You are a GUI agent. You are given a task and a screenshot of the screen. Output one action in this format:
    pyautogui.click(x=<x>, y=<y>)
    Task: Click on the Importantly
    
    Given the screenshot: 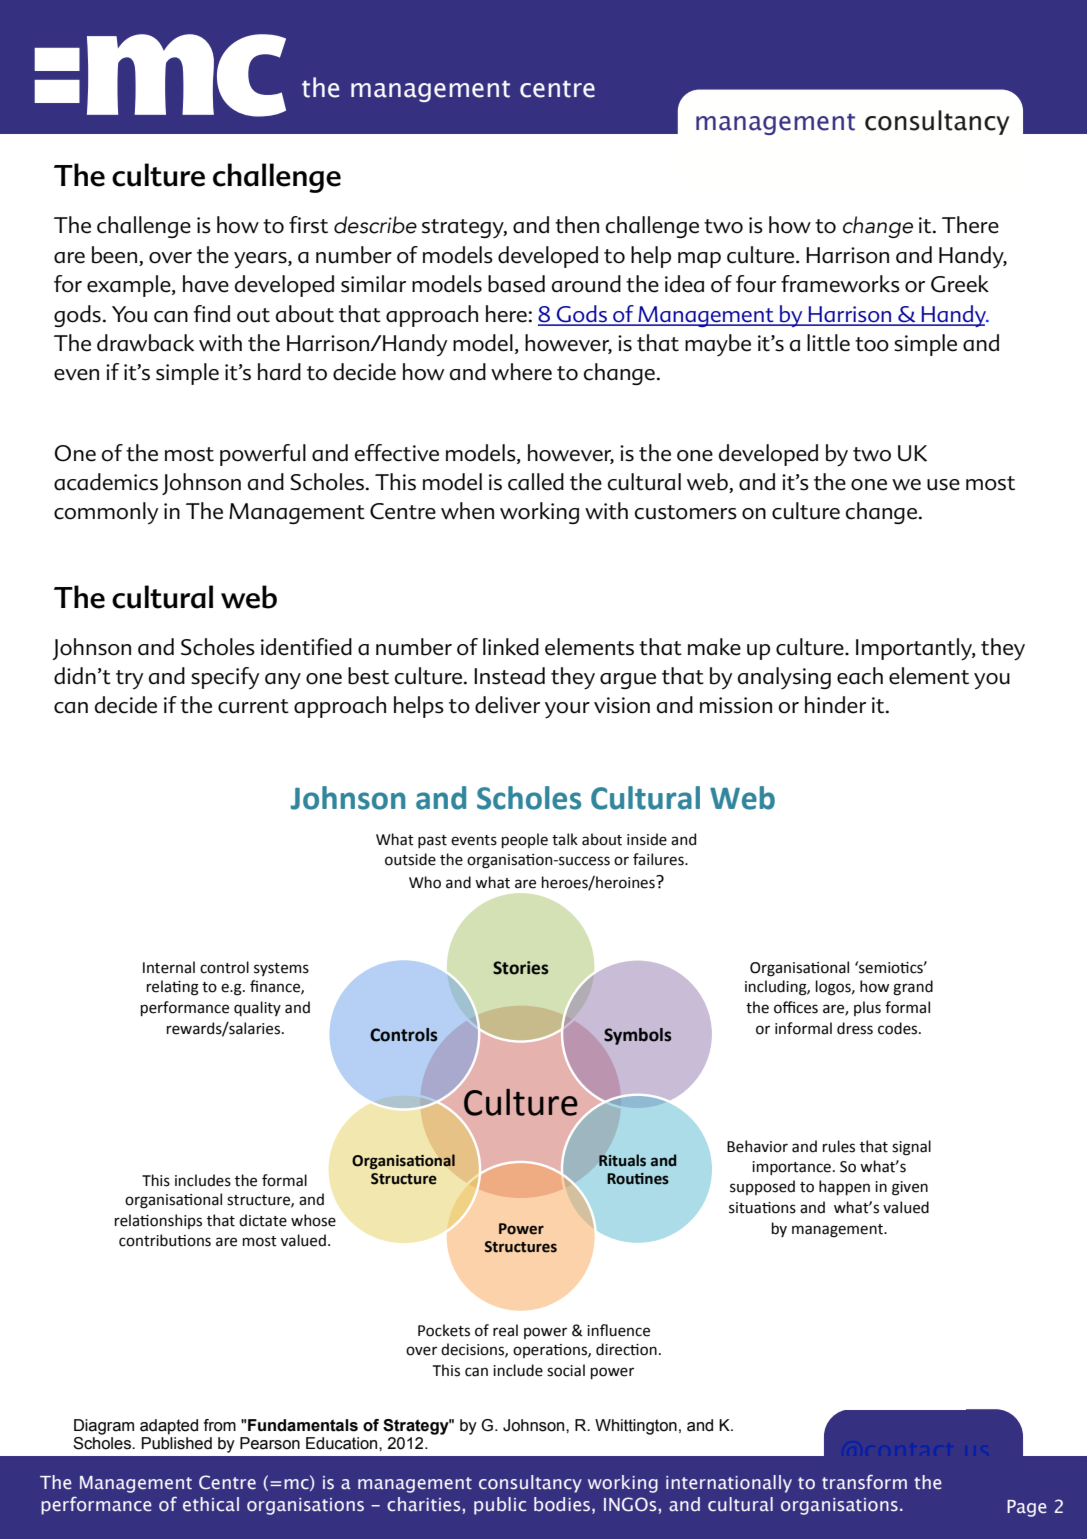 What is the action you would take?
    pyautogui.click(x=915, y=649)
